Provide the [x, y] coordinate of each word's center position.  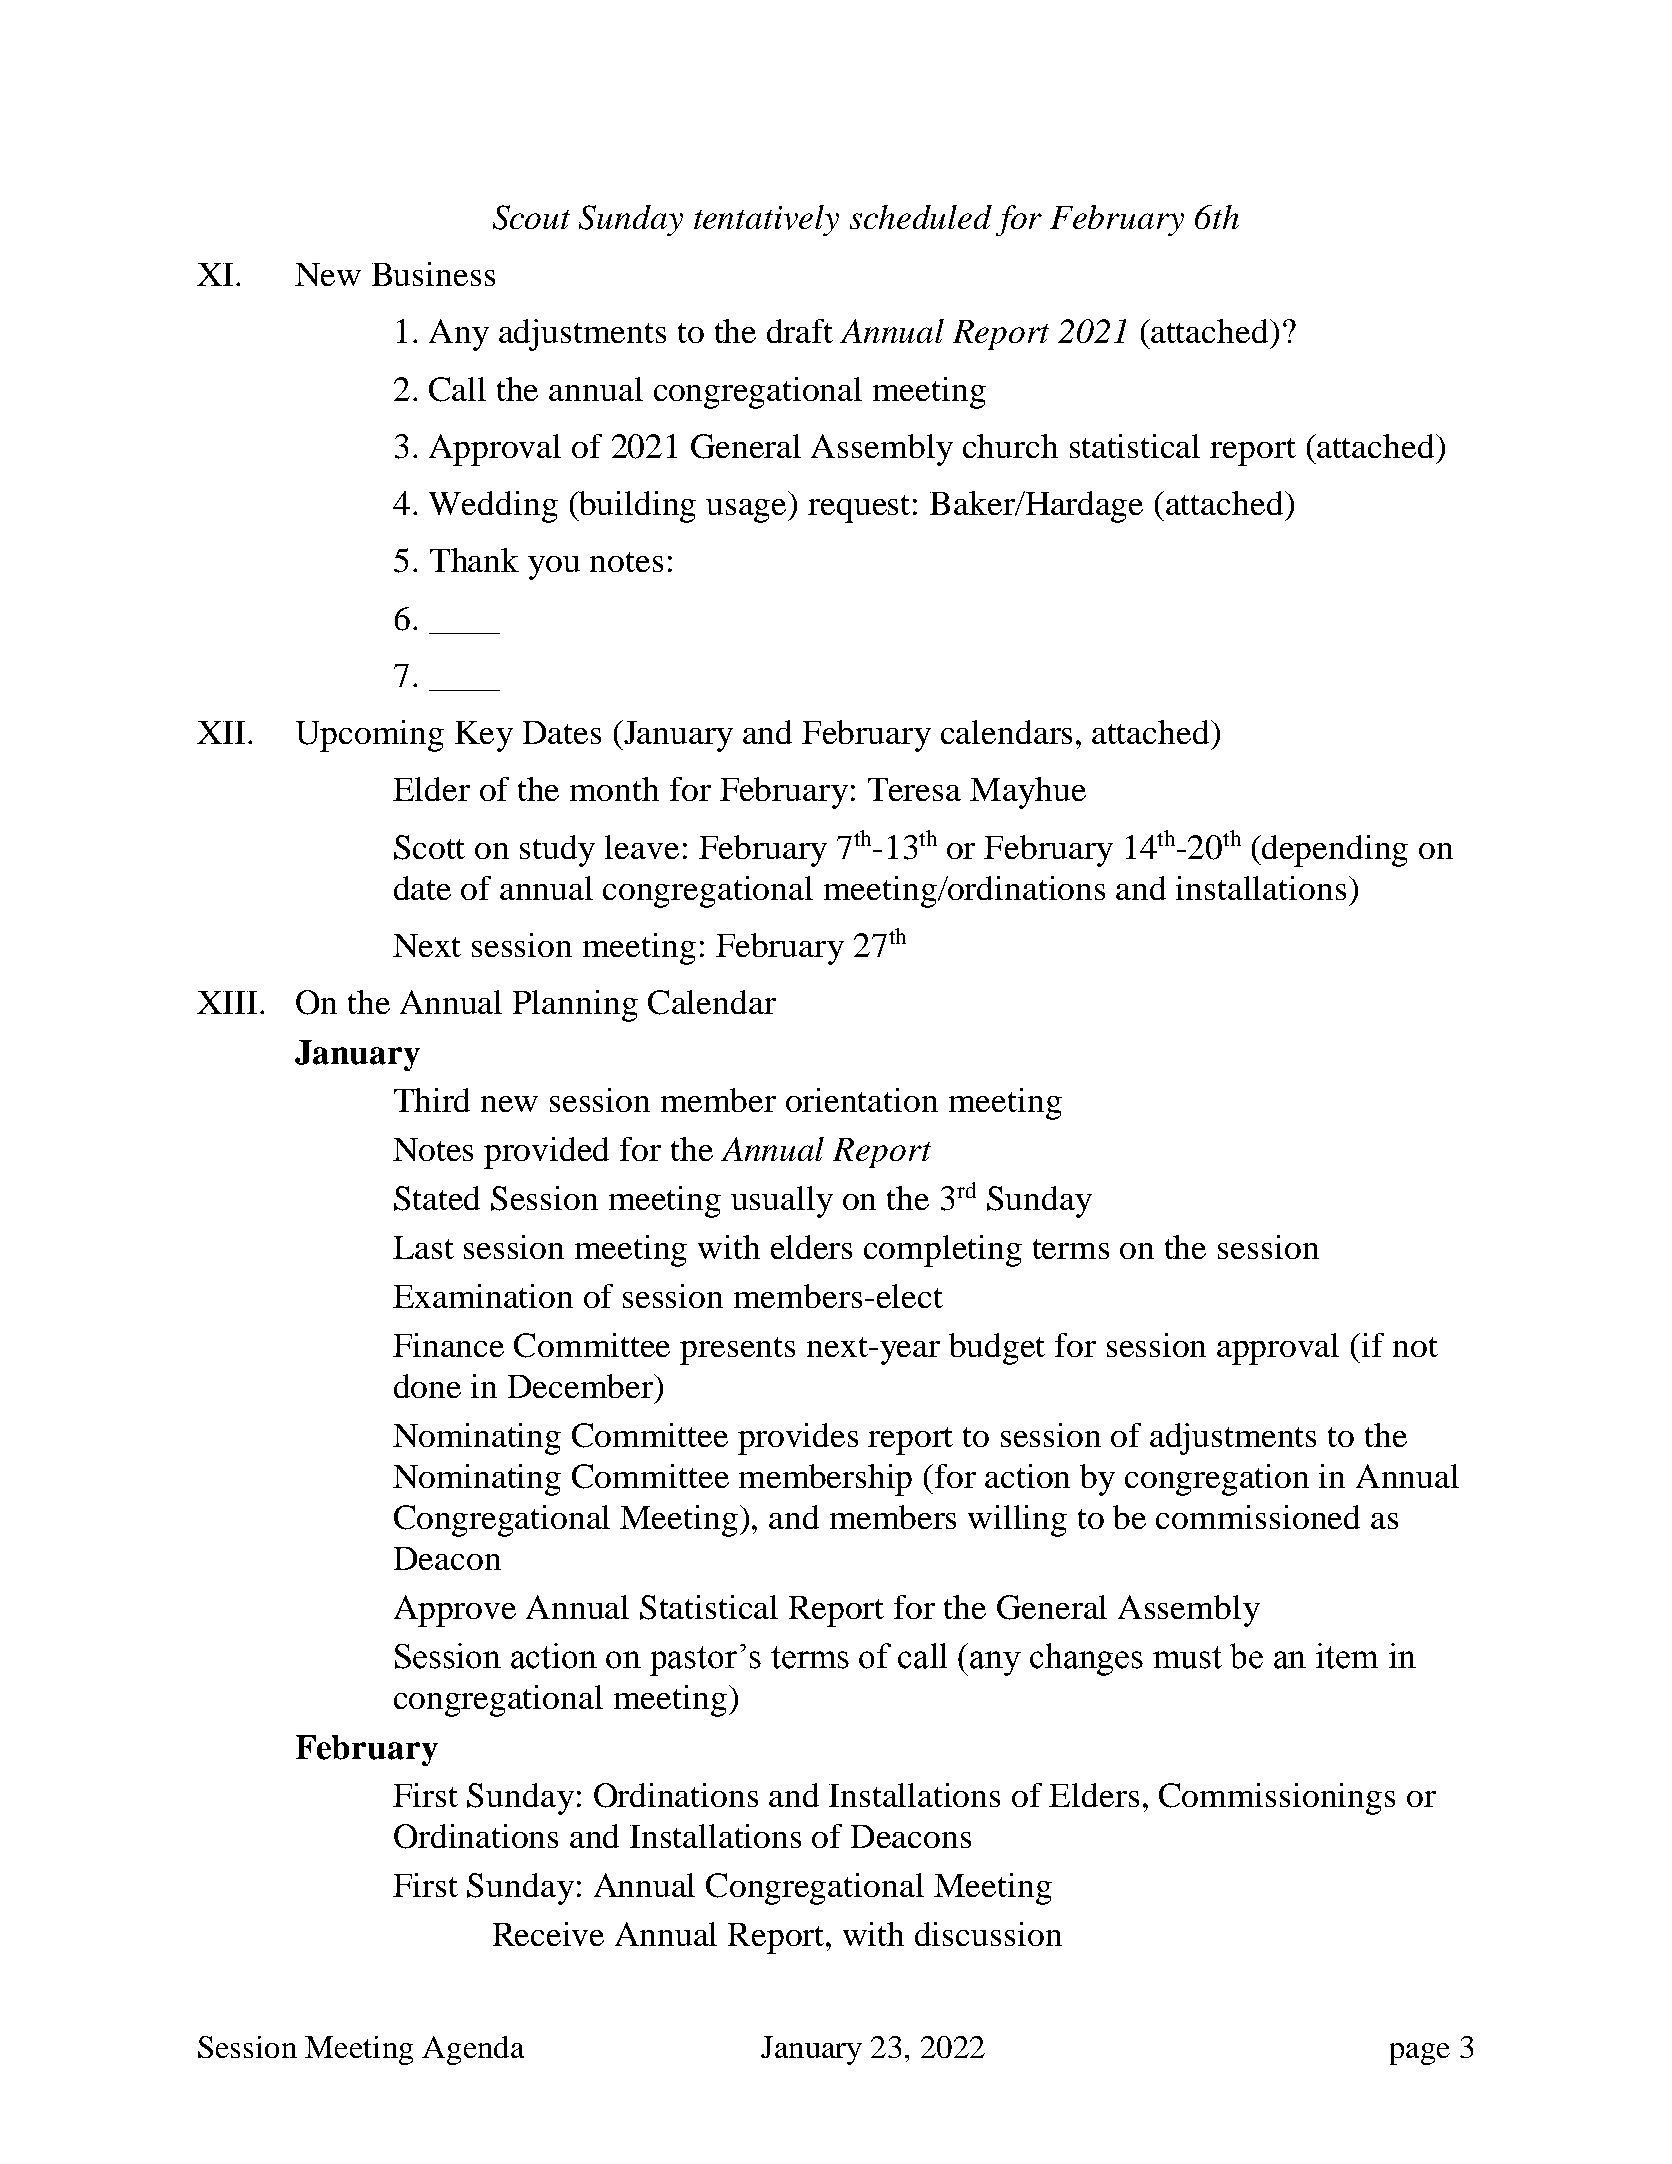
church [1010, 446]
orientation [862, 1100]
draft [800, 331]
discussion [988, 1934]
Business [433, 274]
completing [943, 1251]
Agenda [473, 2050]
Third [432, 1100]
